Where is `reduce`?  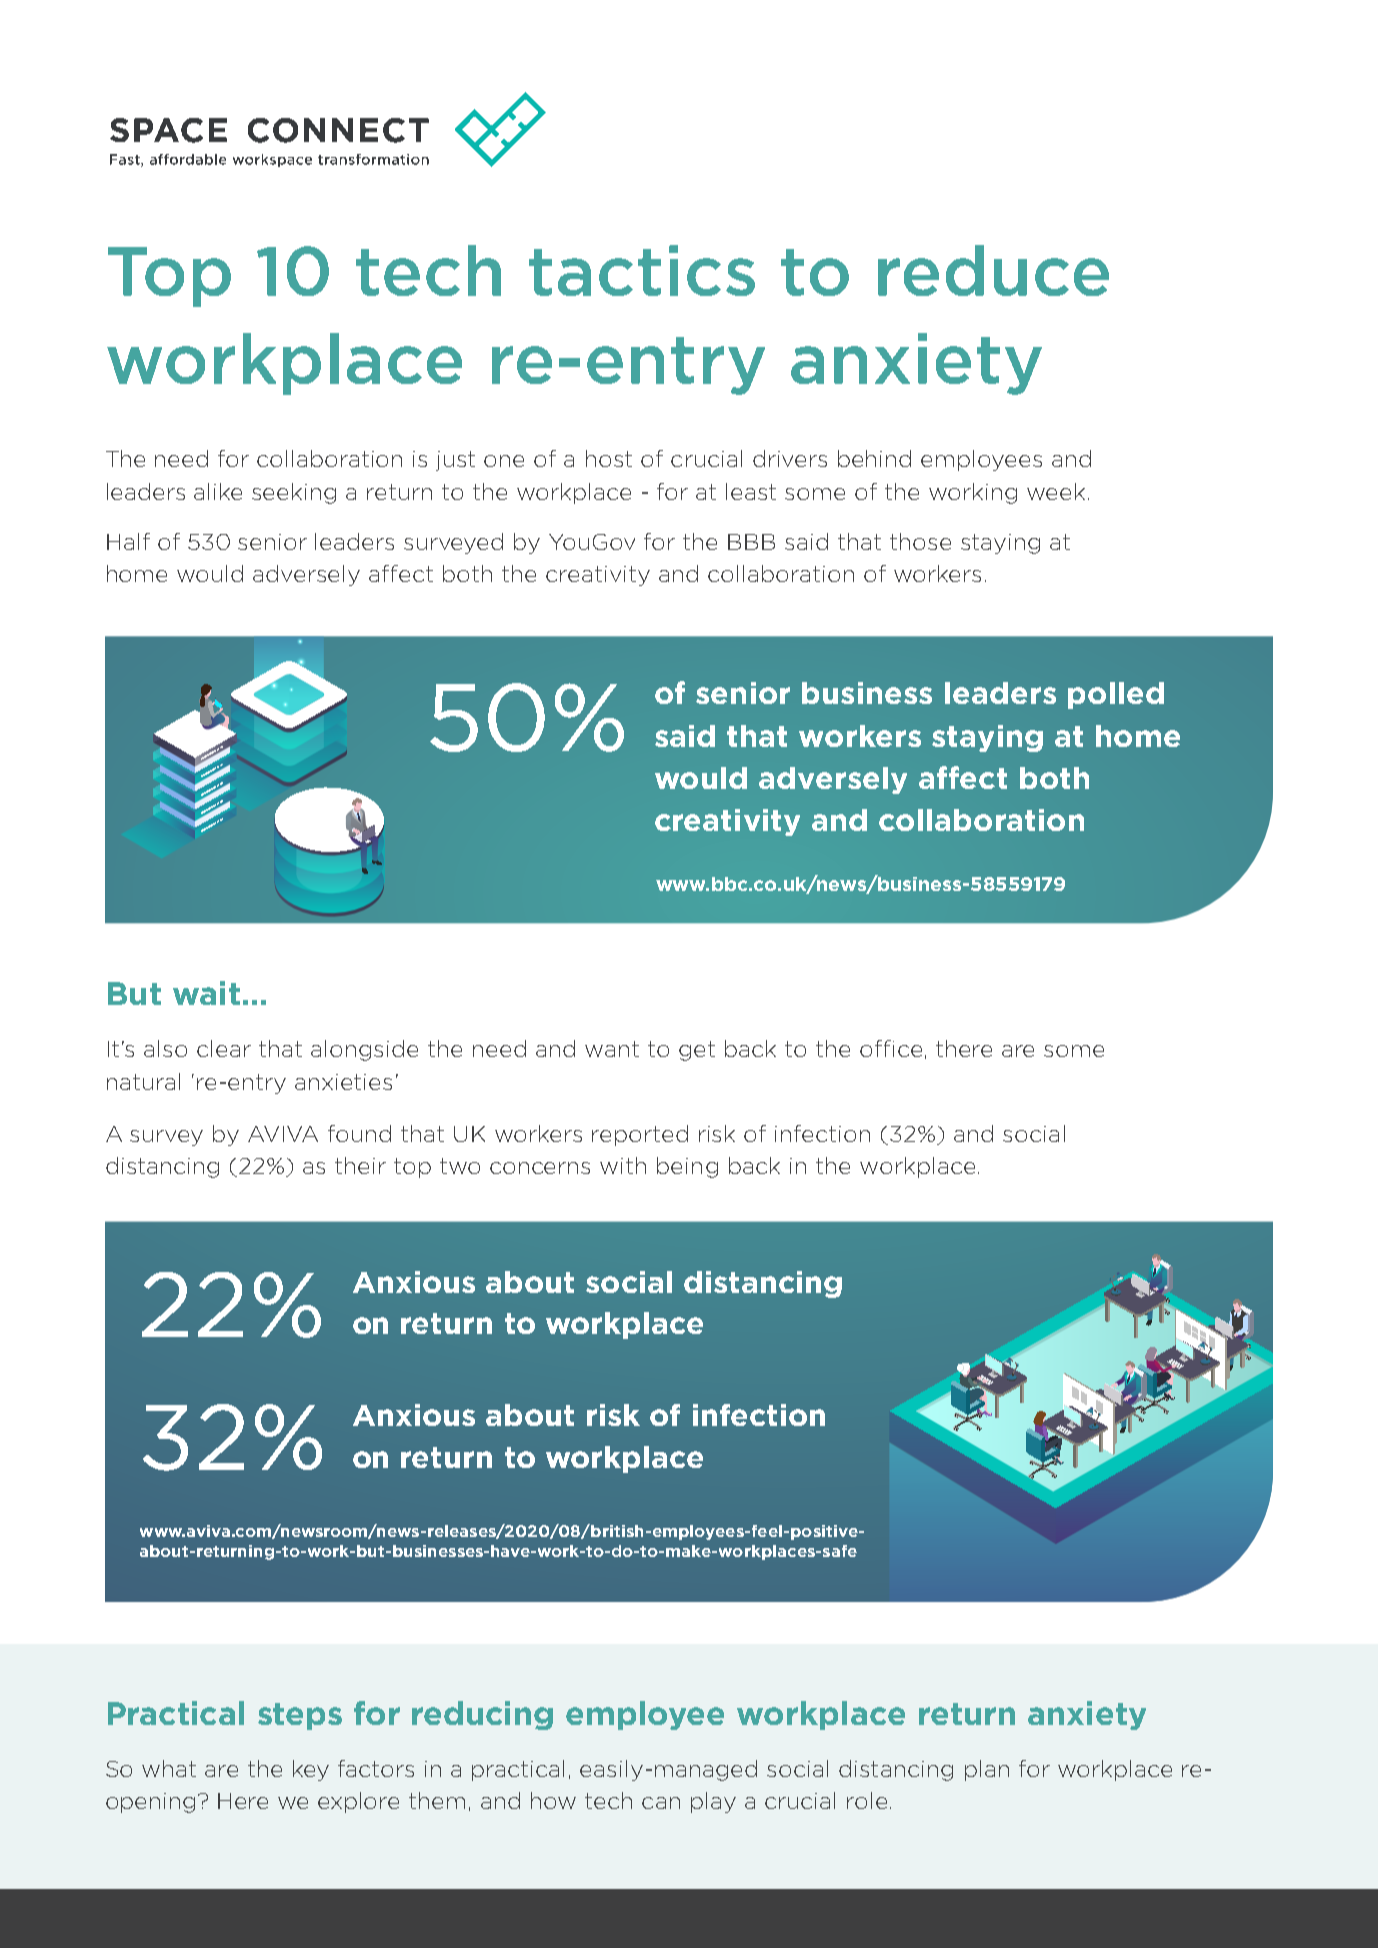 reduce is located at coordinates (993, 270).
